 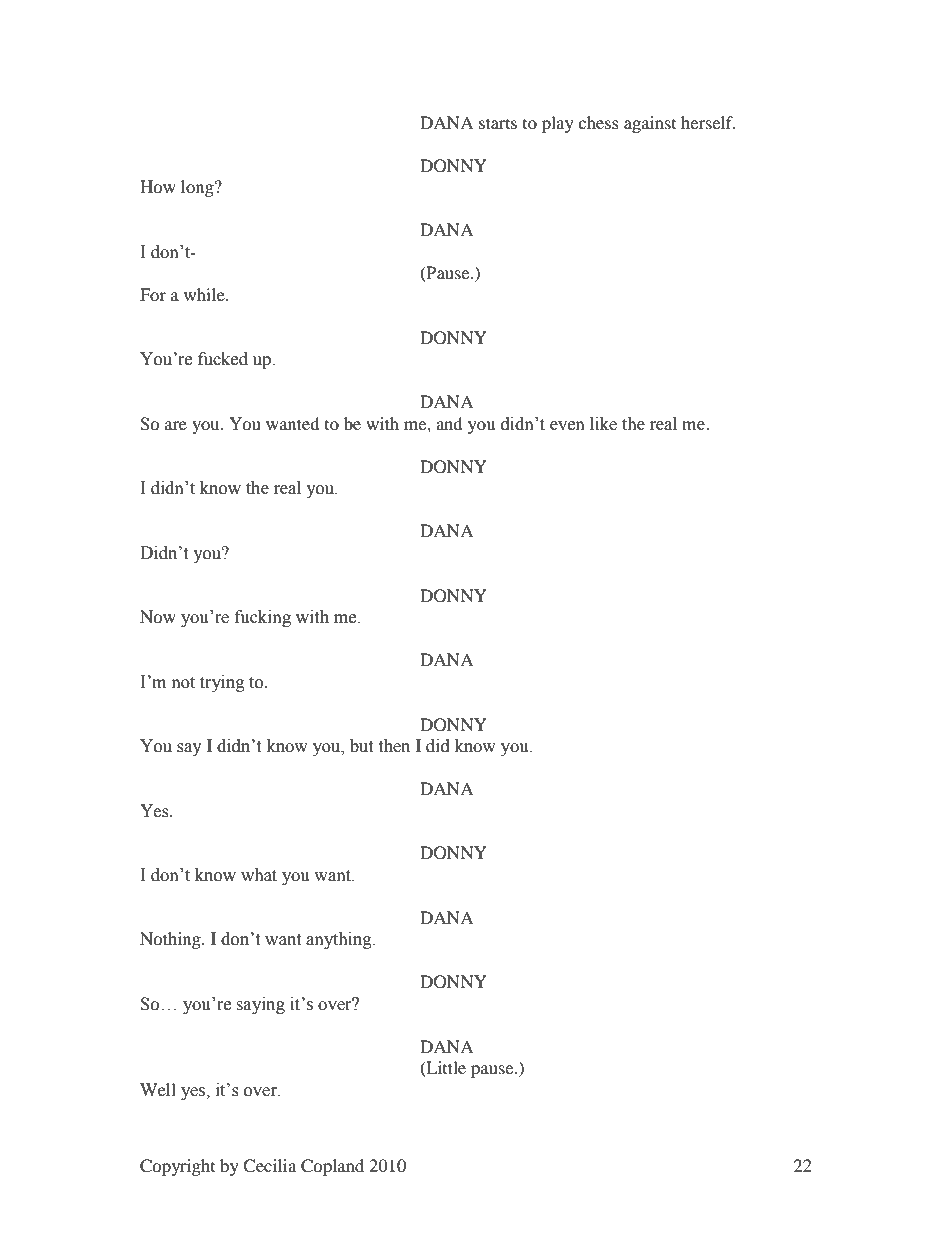 I want to click on against, so click(x=650, y=124).
